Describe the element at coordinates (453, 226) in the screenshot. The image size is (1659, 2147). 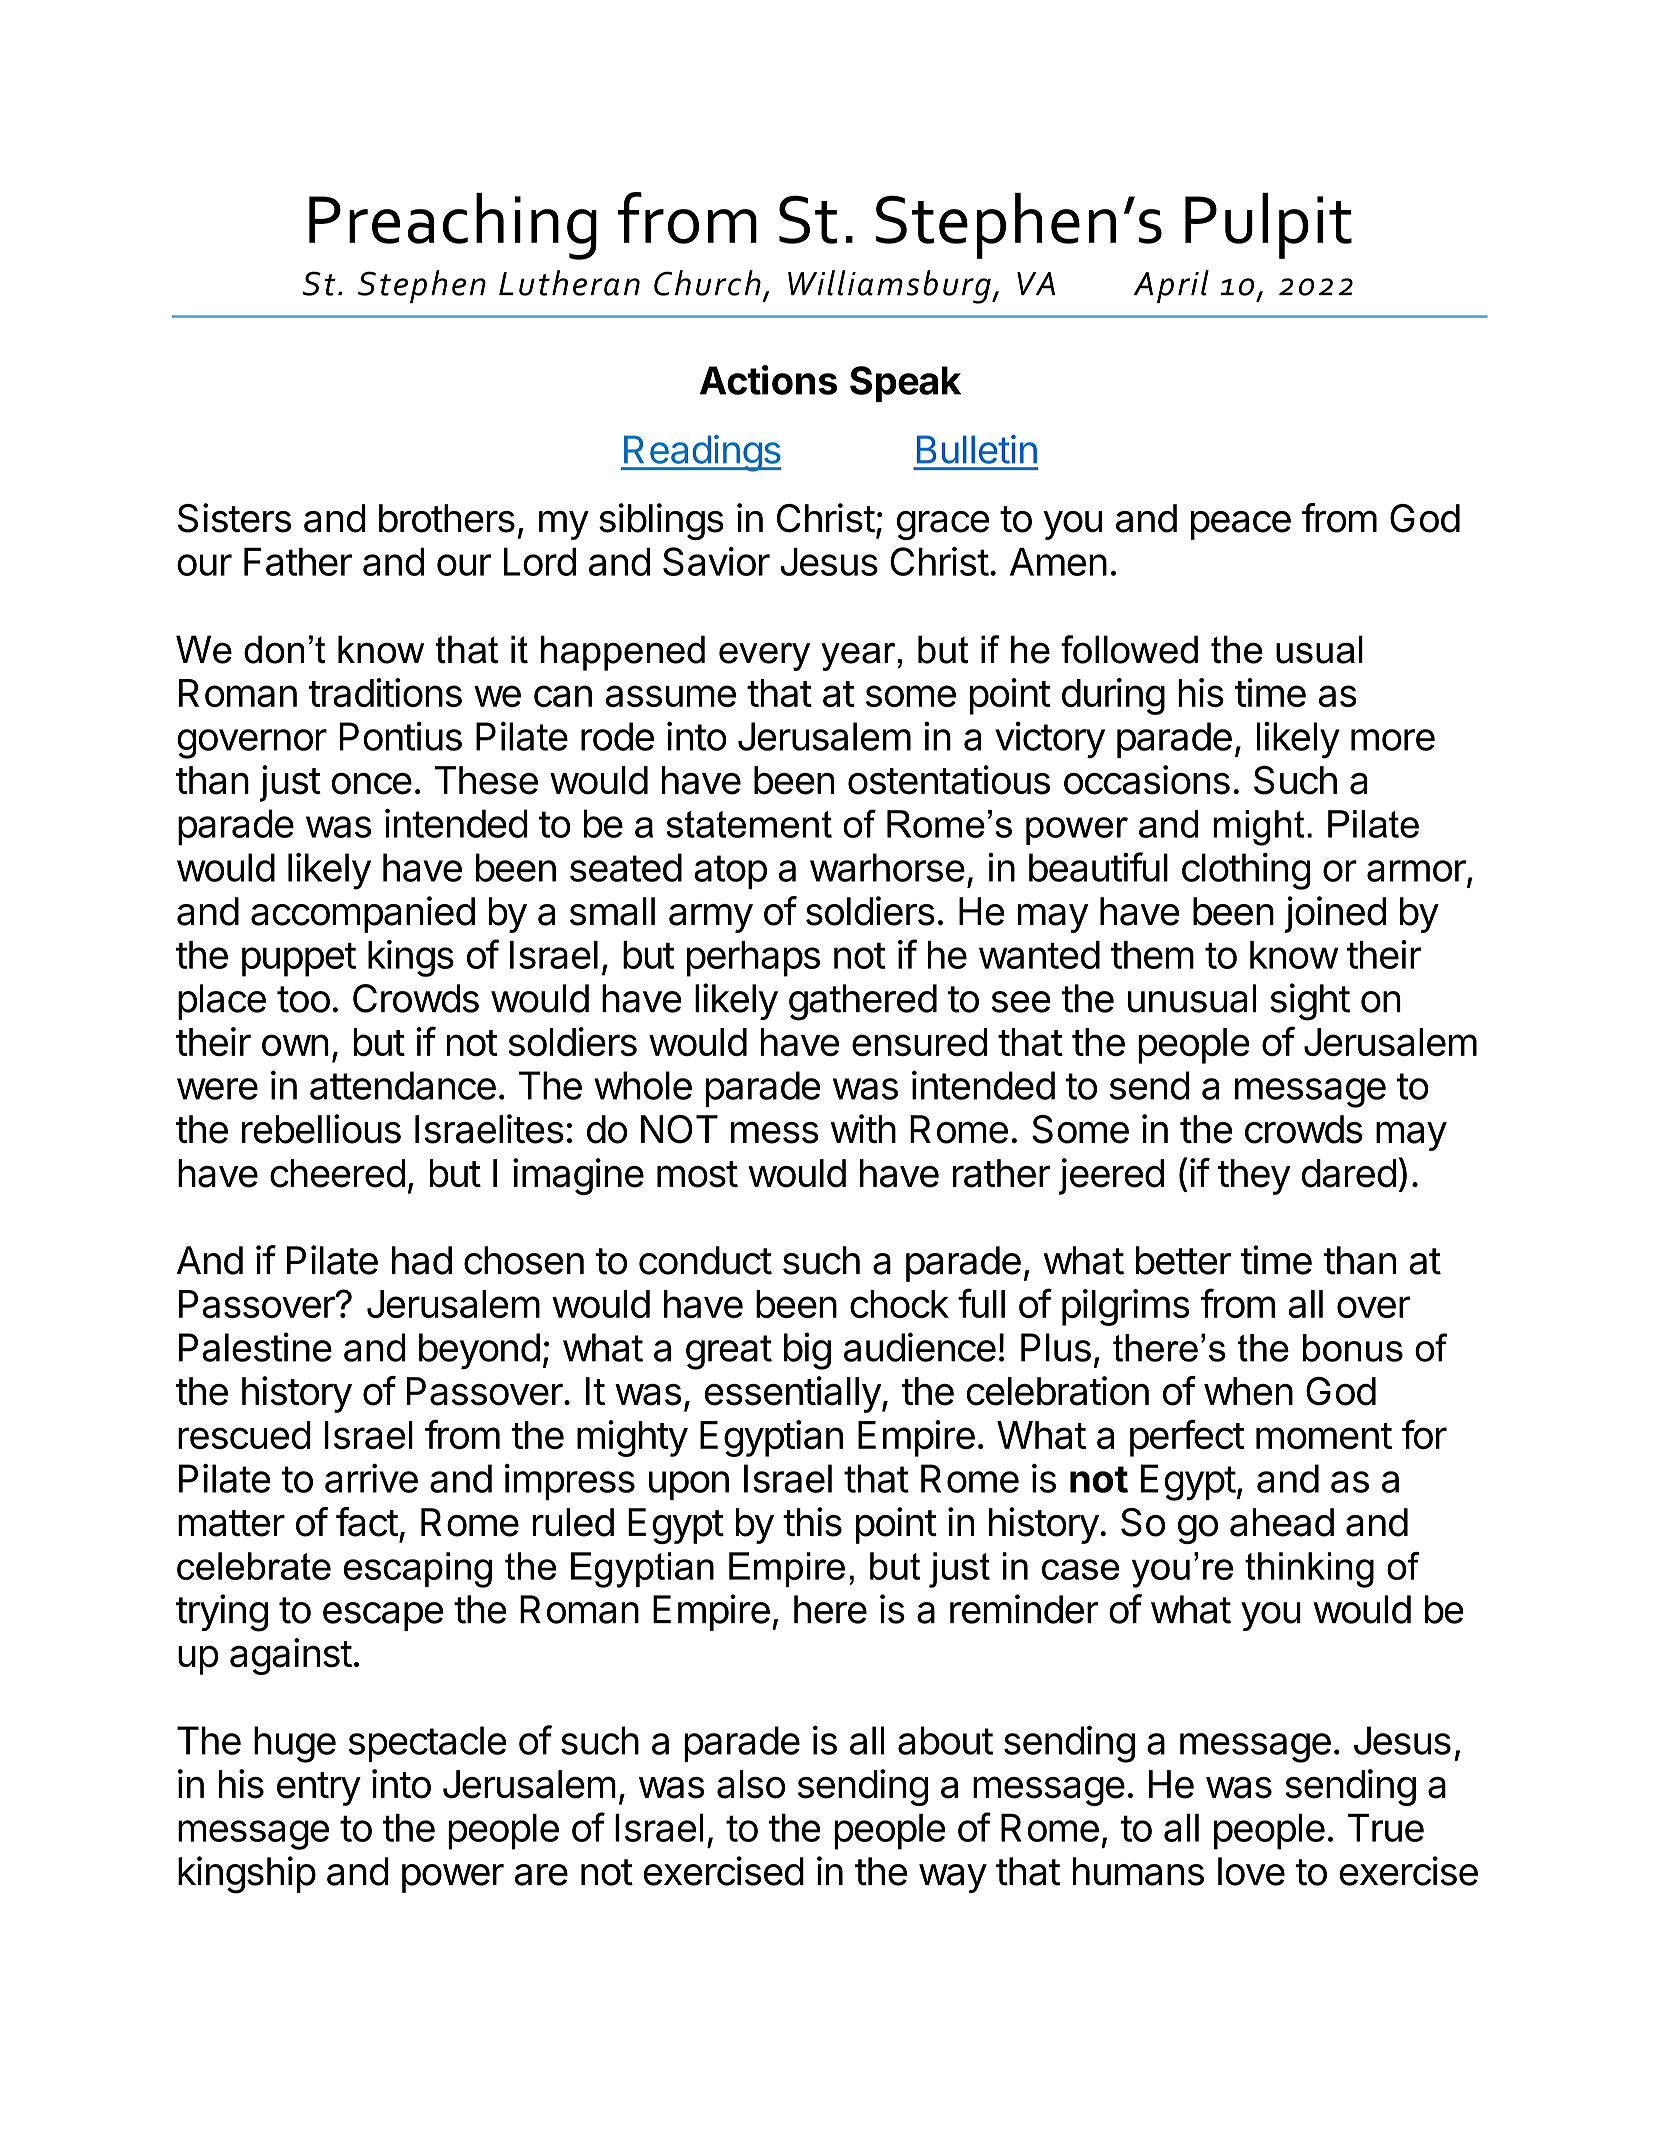
I see `Preaching` at that location.
